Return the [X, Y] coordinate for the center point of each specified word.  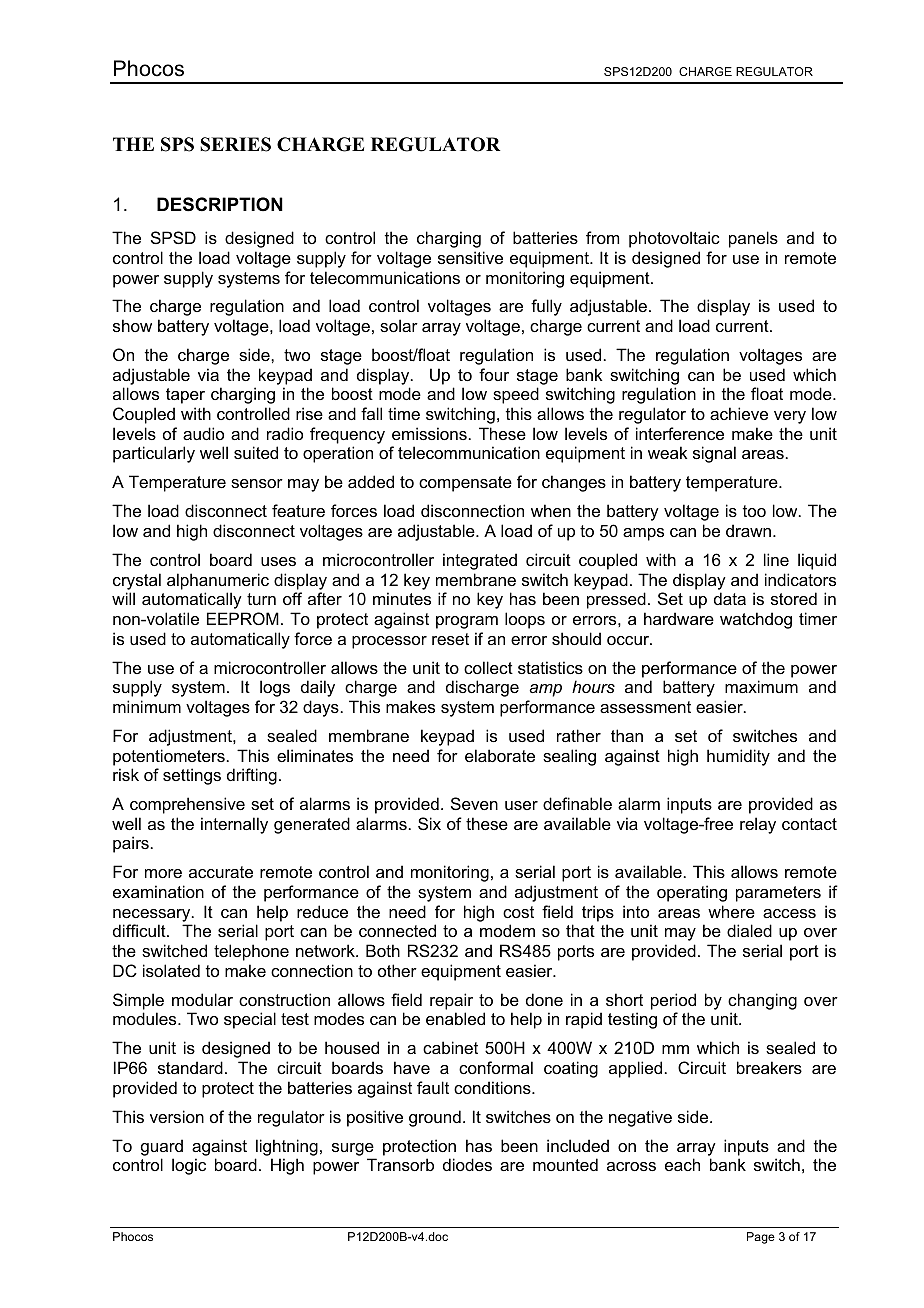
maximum [761, 686]
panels [753, 239]
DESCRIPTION [220, 204]
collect [488, 667]
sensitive [470, 257]
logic [189, 1166]
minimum [147, 706]
